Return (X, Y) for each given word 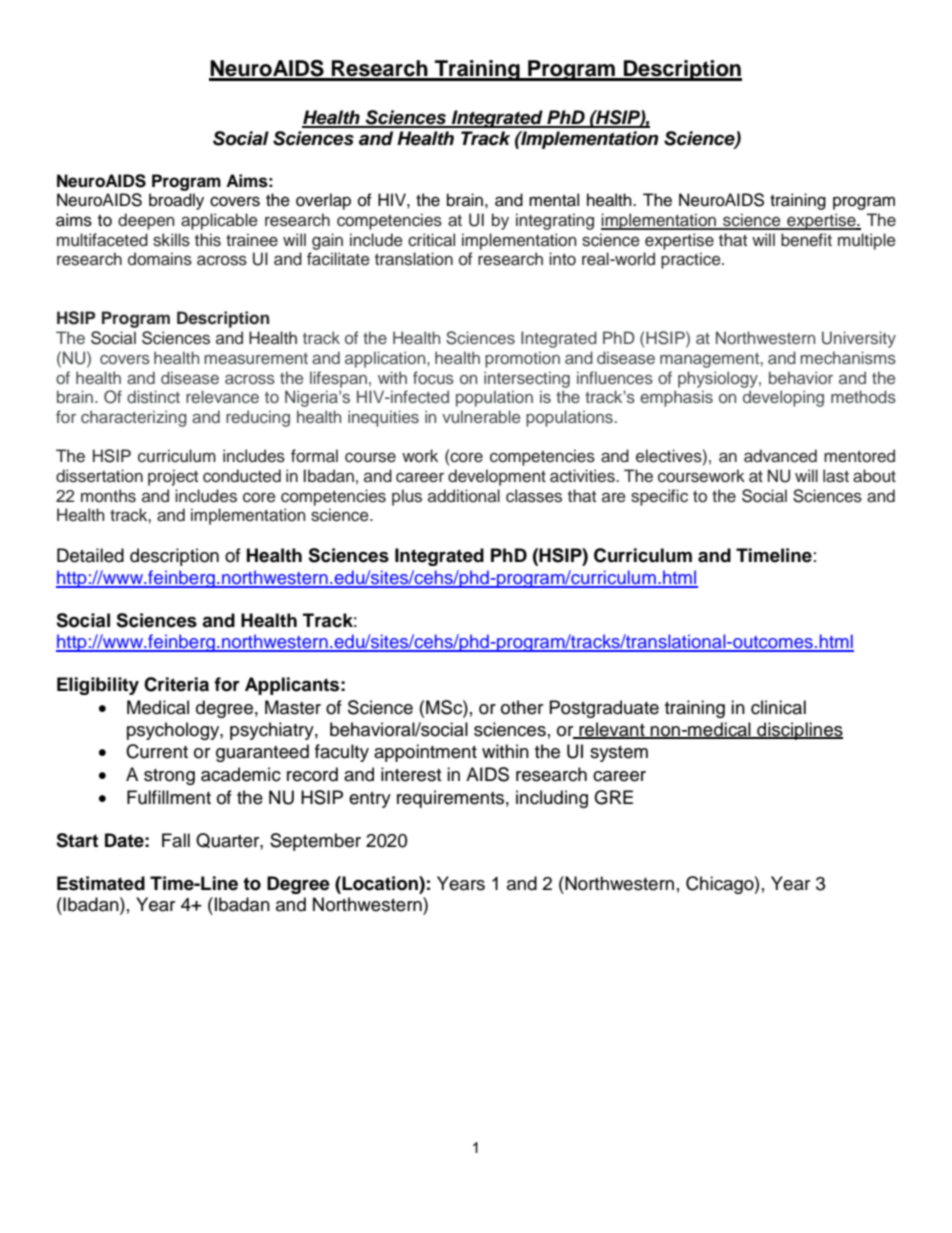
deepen (146, 221)
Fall (176, 840)
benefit (806, 240)
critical (431, 240)
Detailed (90, 555)
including (552, 799)
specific (659, 497)
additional (464, 496)
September (315, 842)
